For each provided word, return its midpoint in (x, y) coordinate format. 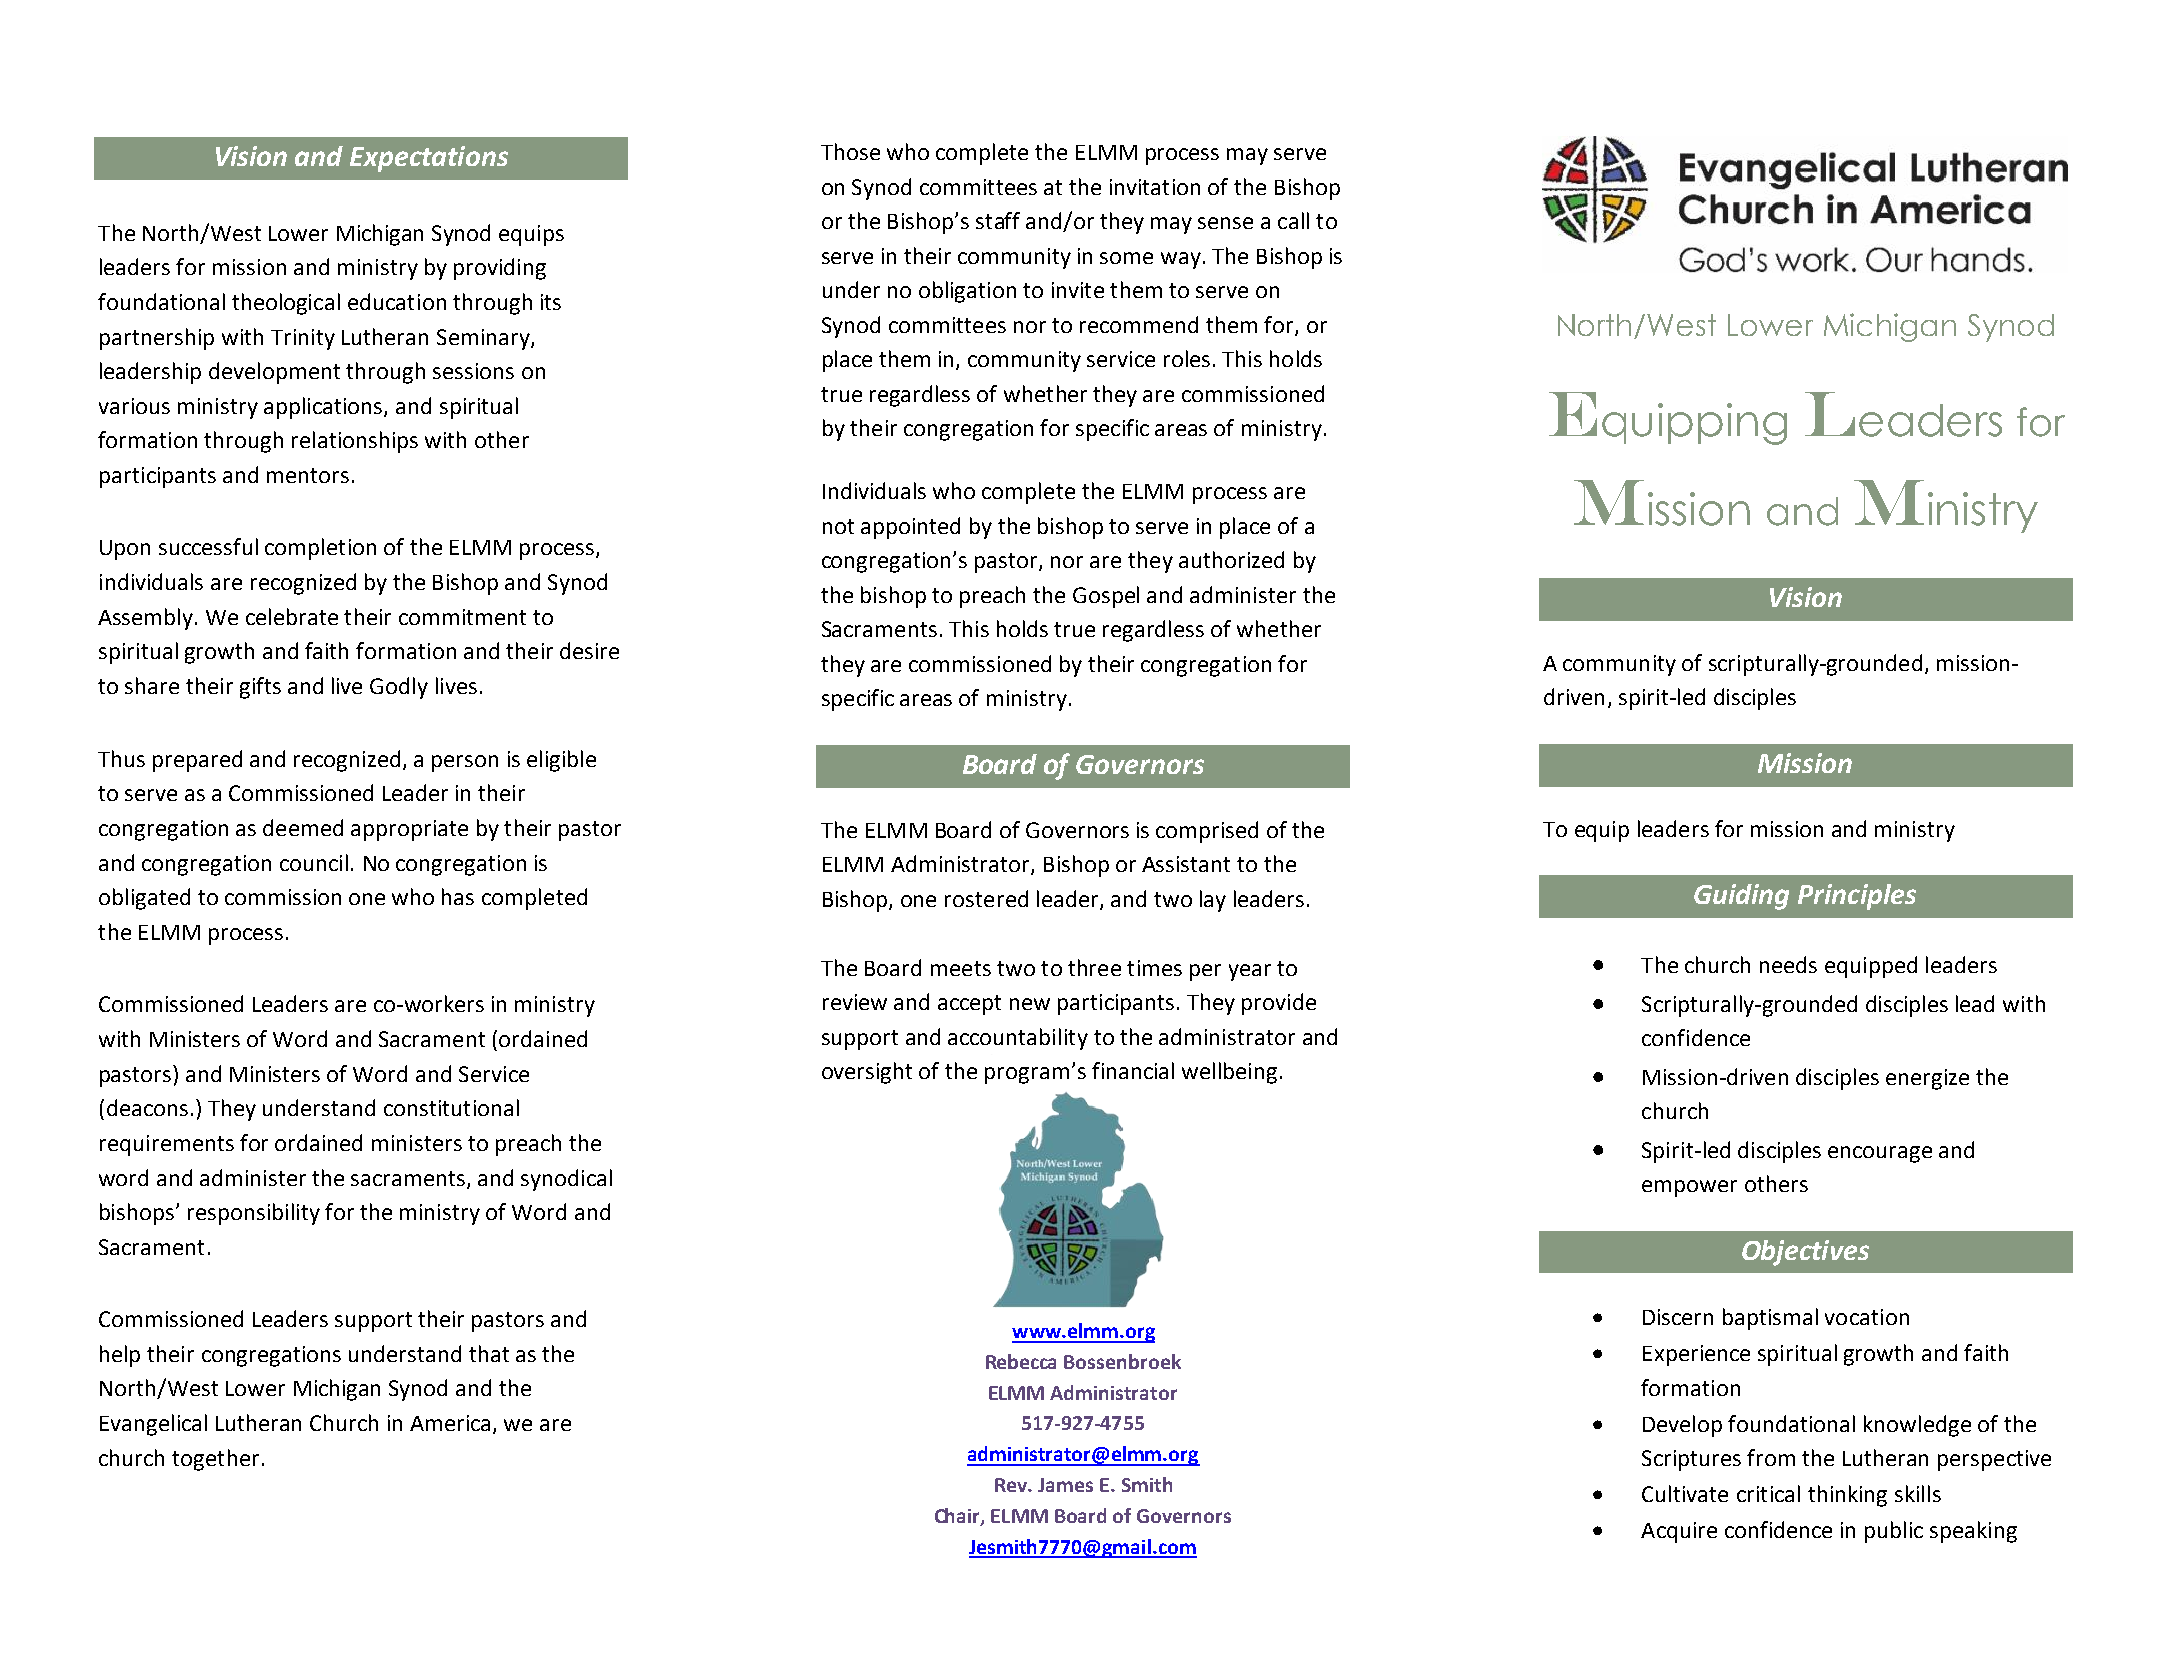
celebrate (292, 616)
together (215, 1460)
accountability (1018, 1039)
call (1293, 220)
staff (998, 220)
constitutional (451, 1107)
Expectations (429, 159)
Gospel (1106, 597)
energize (1927, 1079)
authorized (1231, 559)
